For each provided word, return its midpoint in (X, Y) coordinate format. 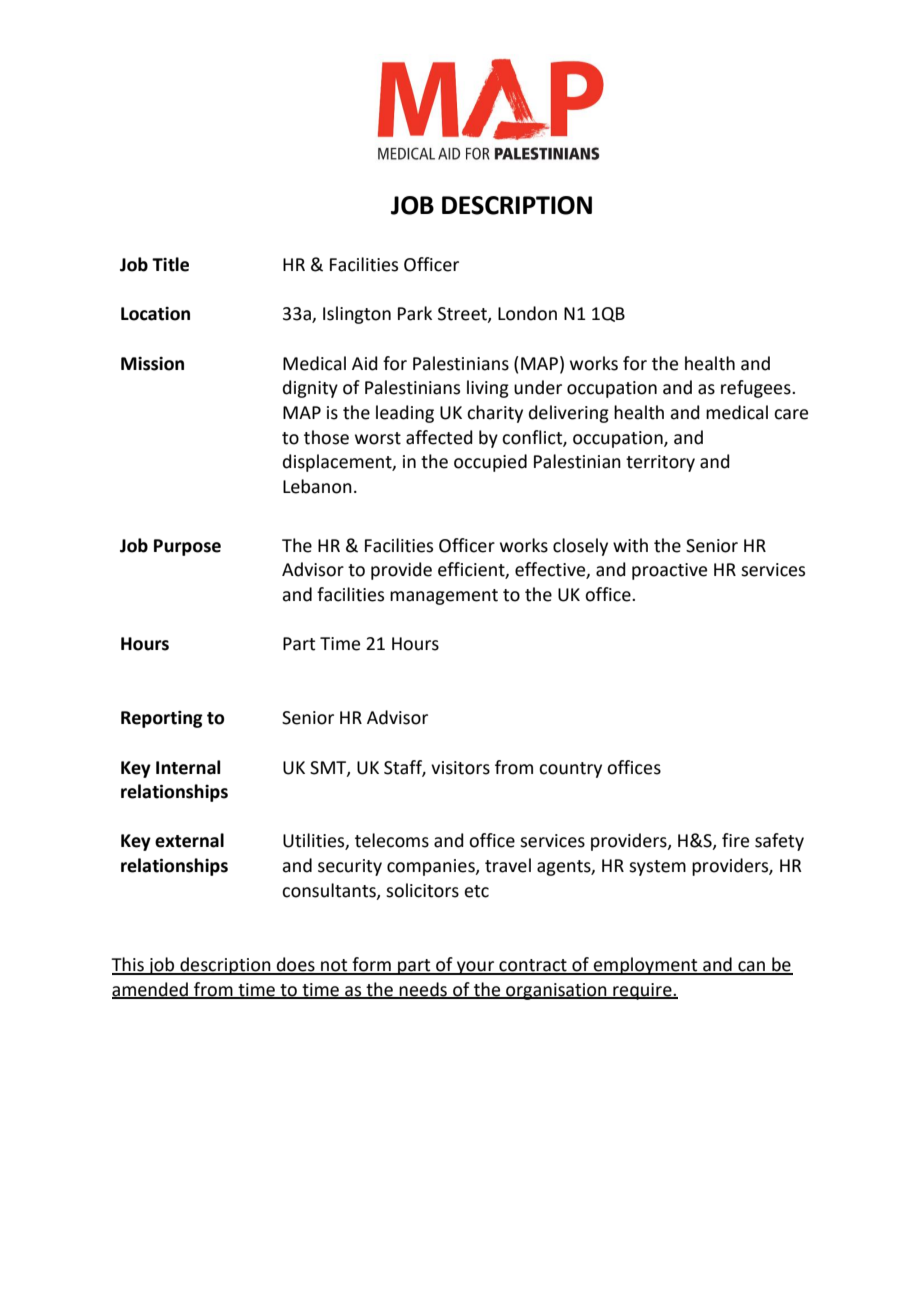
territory (660, 463)
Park (415, 313)
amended (151, 990)
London (527, 313)
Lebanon (317, 486)
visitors (460, 768)
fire (735, 840)
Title (170, 264)
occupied (490, 463)
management (444, 597)
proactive (669, 571)
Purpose (187, 547)
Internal (188, 767)
